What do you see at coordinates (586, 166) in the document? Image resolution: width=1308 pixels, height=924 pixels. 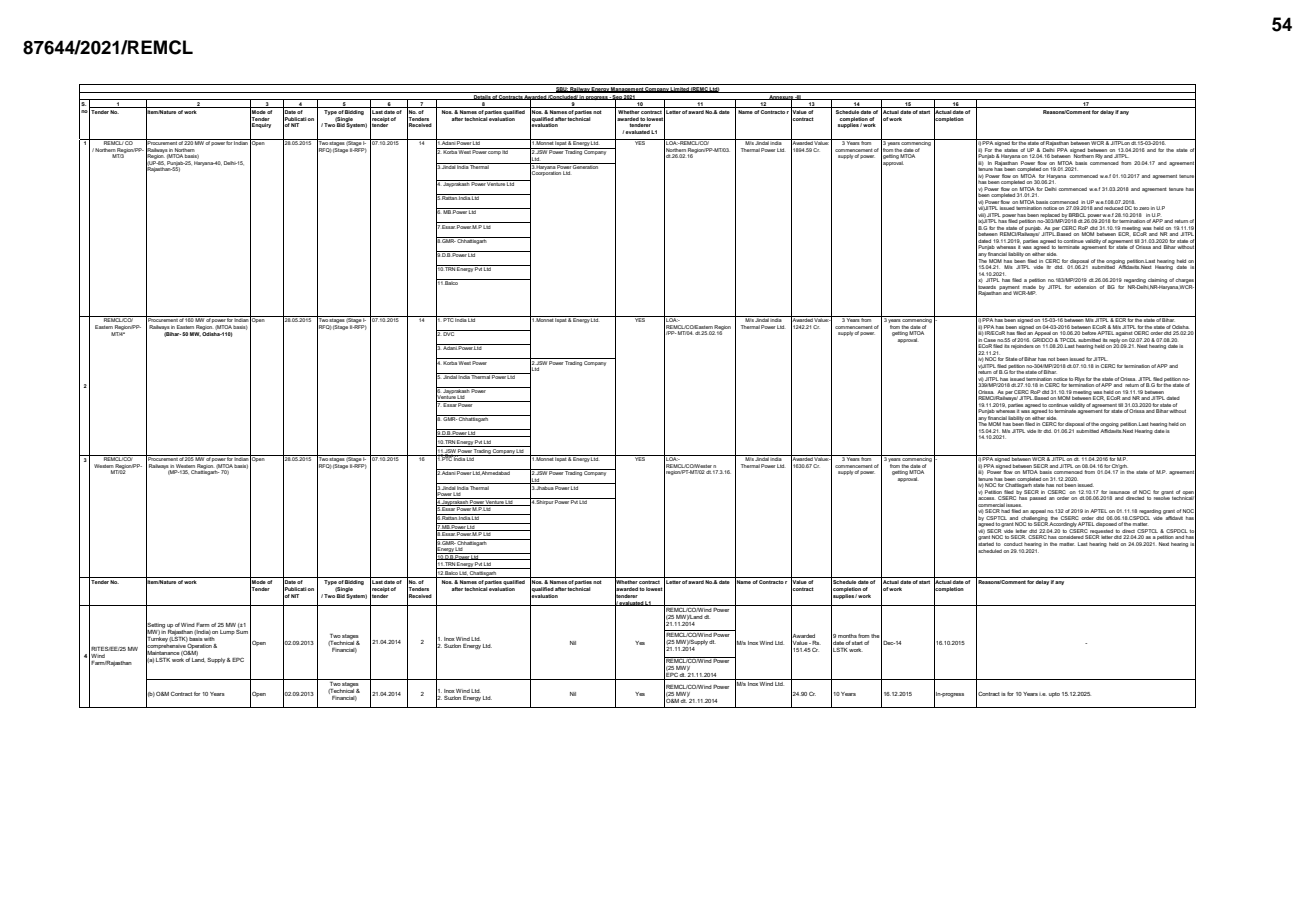 I see `Generation` at bounding box center [586, 166].
